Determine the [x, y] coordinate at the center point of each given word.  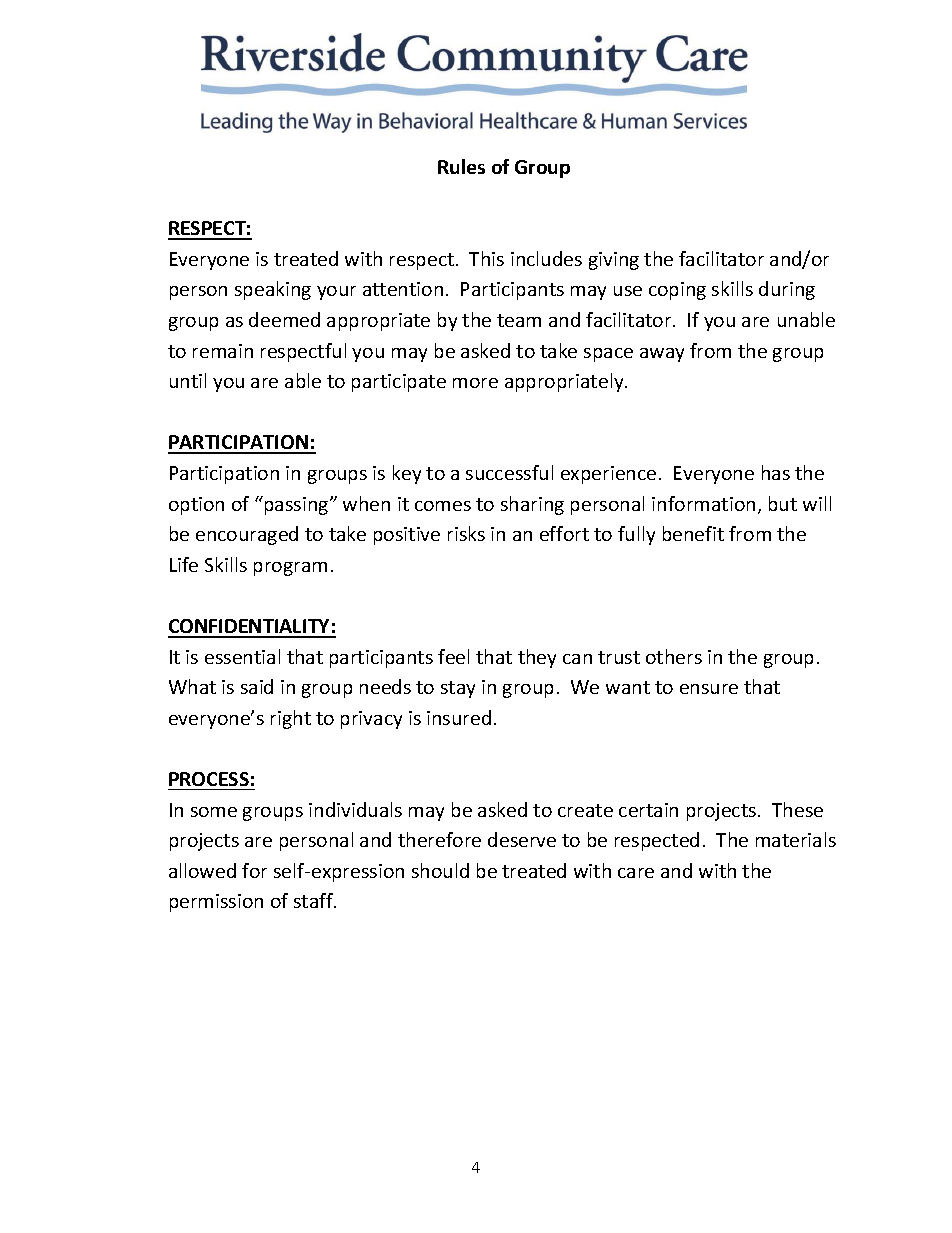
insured [459, 717]
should [440, 870]
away [662, 355]
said [257, 686]
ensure [709, 689]
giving [614, 261]
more [475, 383]
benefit [693, 533]
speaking [273, 290]
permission [216, 903]
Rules [461, 166]
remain [223, 351]
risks [466, 533]
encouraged [247, 535]
